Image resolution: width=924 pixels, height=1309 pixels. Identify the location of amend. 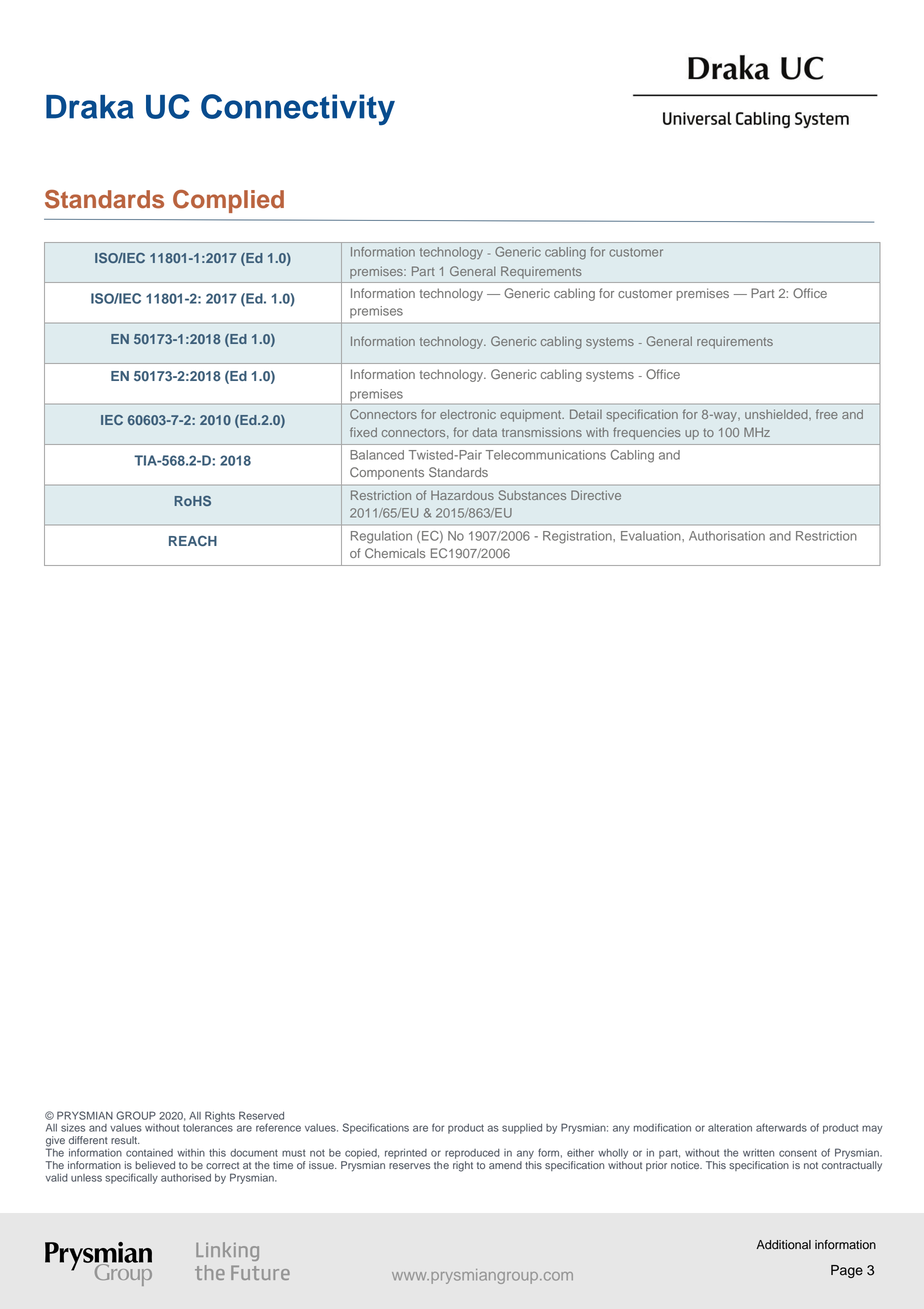
(505, 1165).
